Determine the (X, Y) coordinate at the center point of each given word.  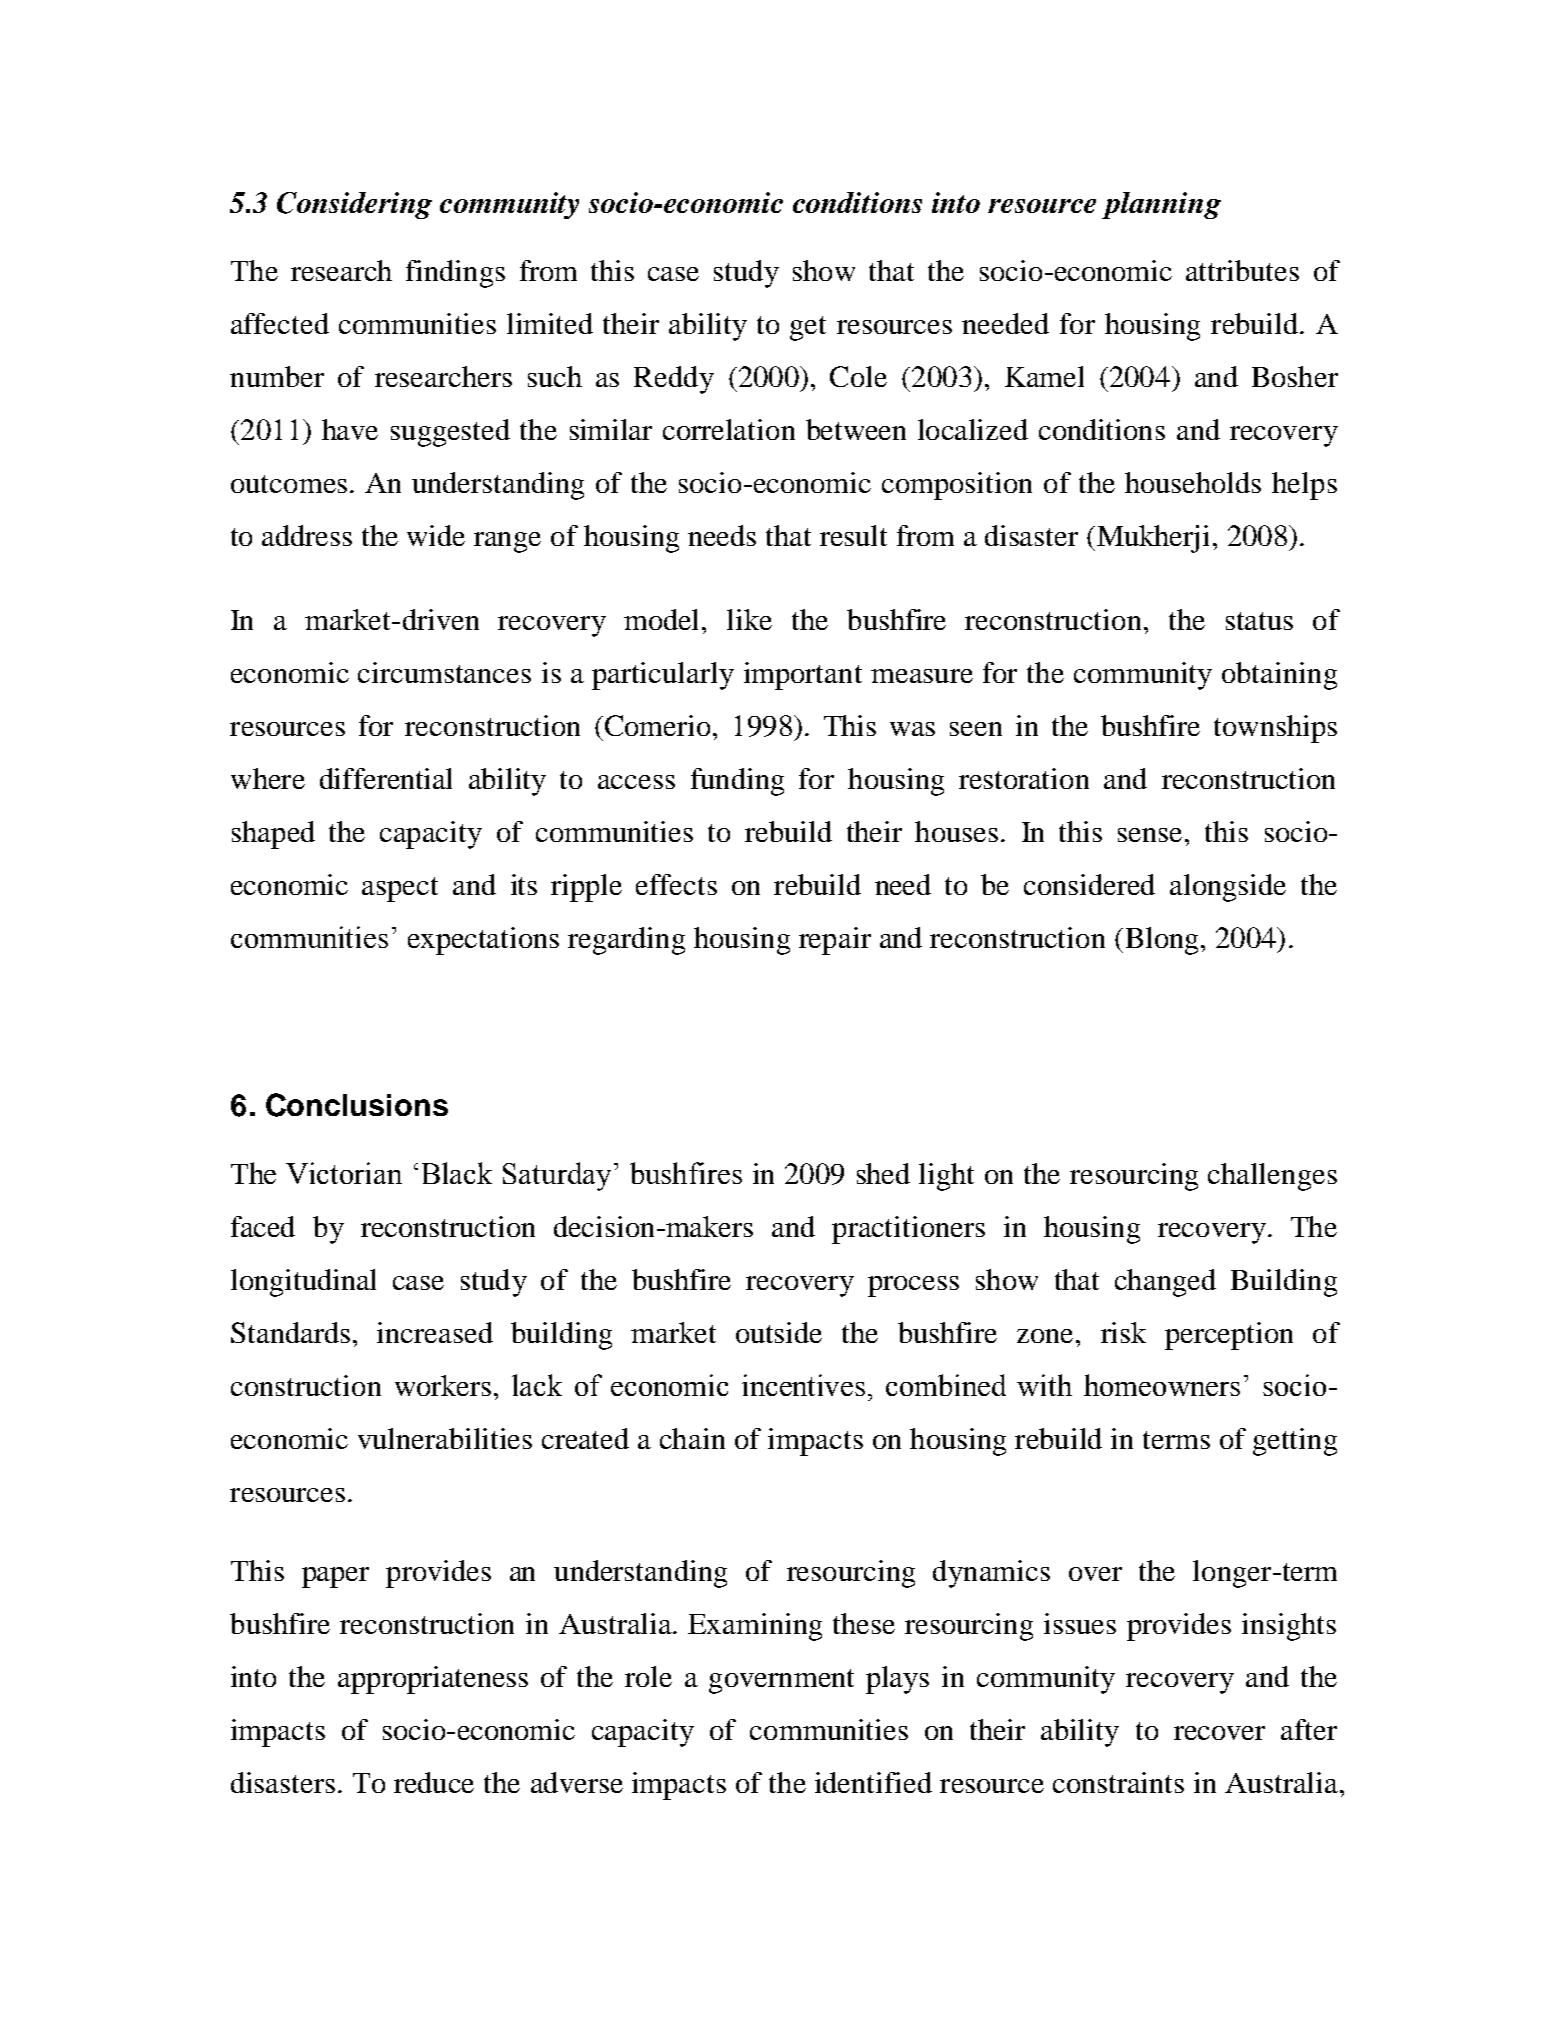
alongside (1228, 888)
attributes (1242, 270)
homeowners (1162, 1385)
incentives (803, 1385)
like (749, 619)
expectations (483, 941)
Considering (354, 205)
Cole (858, 376)
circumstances (444, 672)
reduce (434, 1782)
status (1259, 621)
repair (835, 941)
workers (443, 1385)
